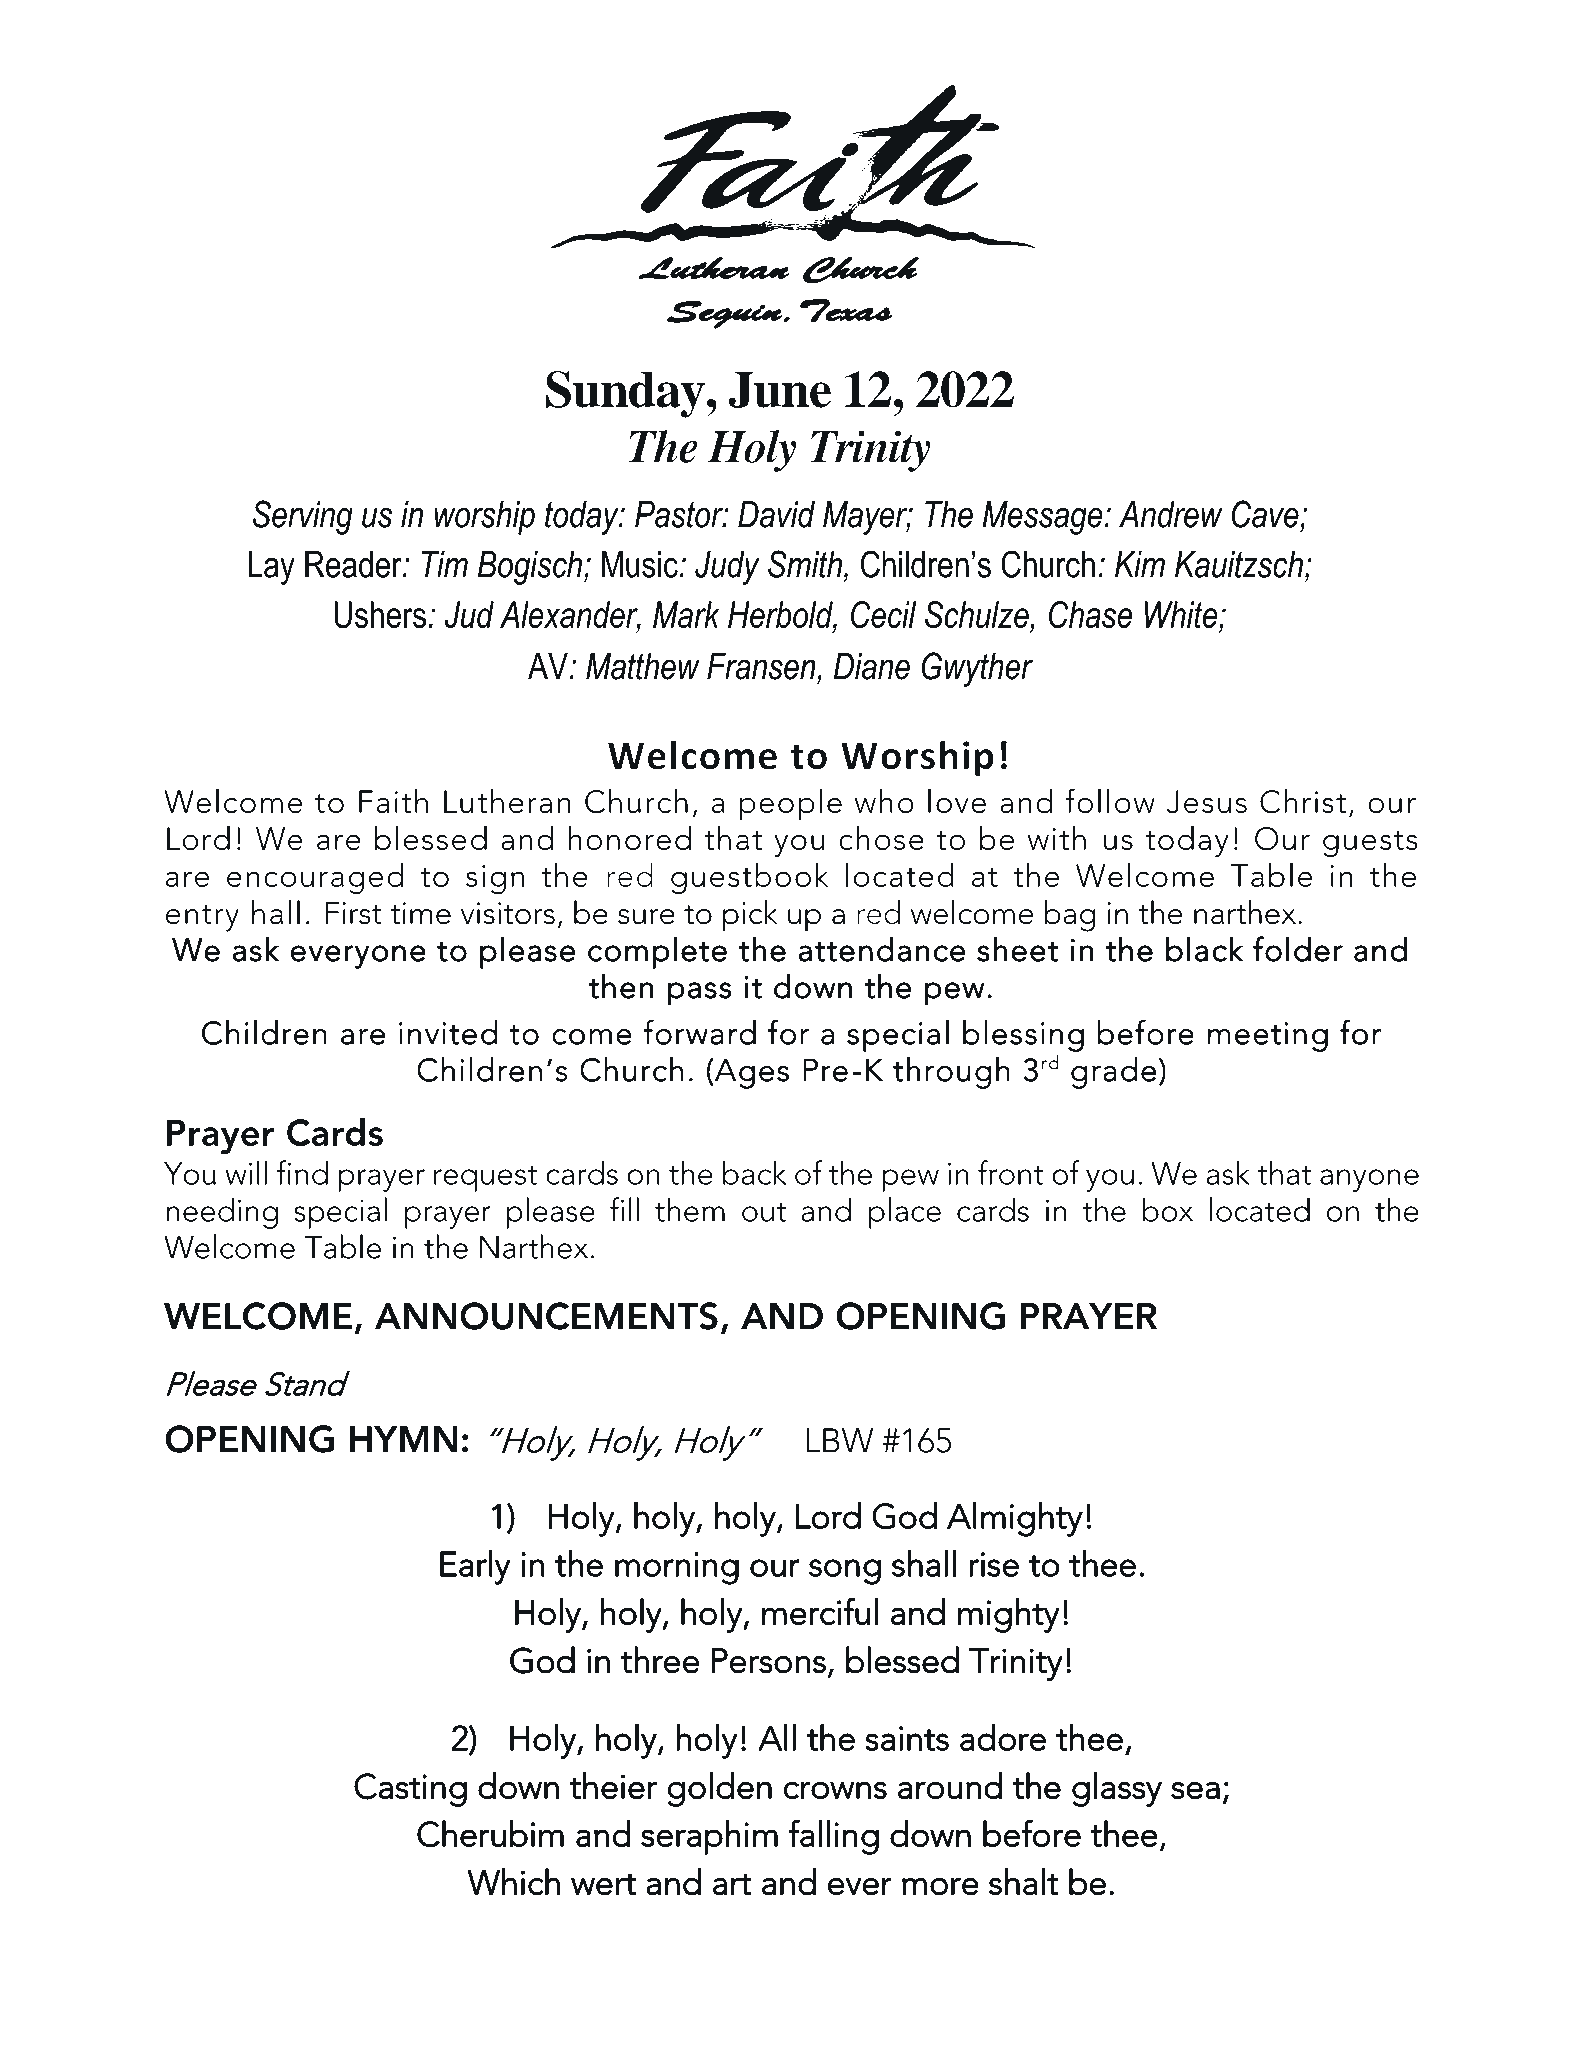 Image resolution: width=1596 pixels, height=2066 pixels. Describe the element at coordinates (393, 801) in the page. I see `Faith` at that location.
